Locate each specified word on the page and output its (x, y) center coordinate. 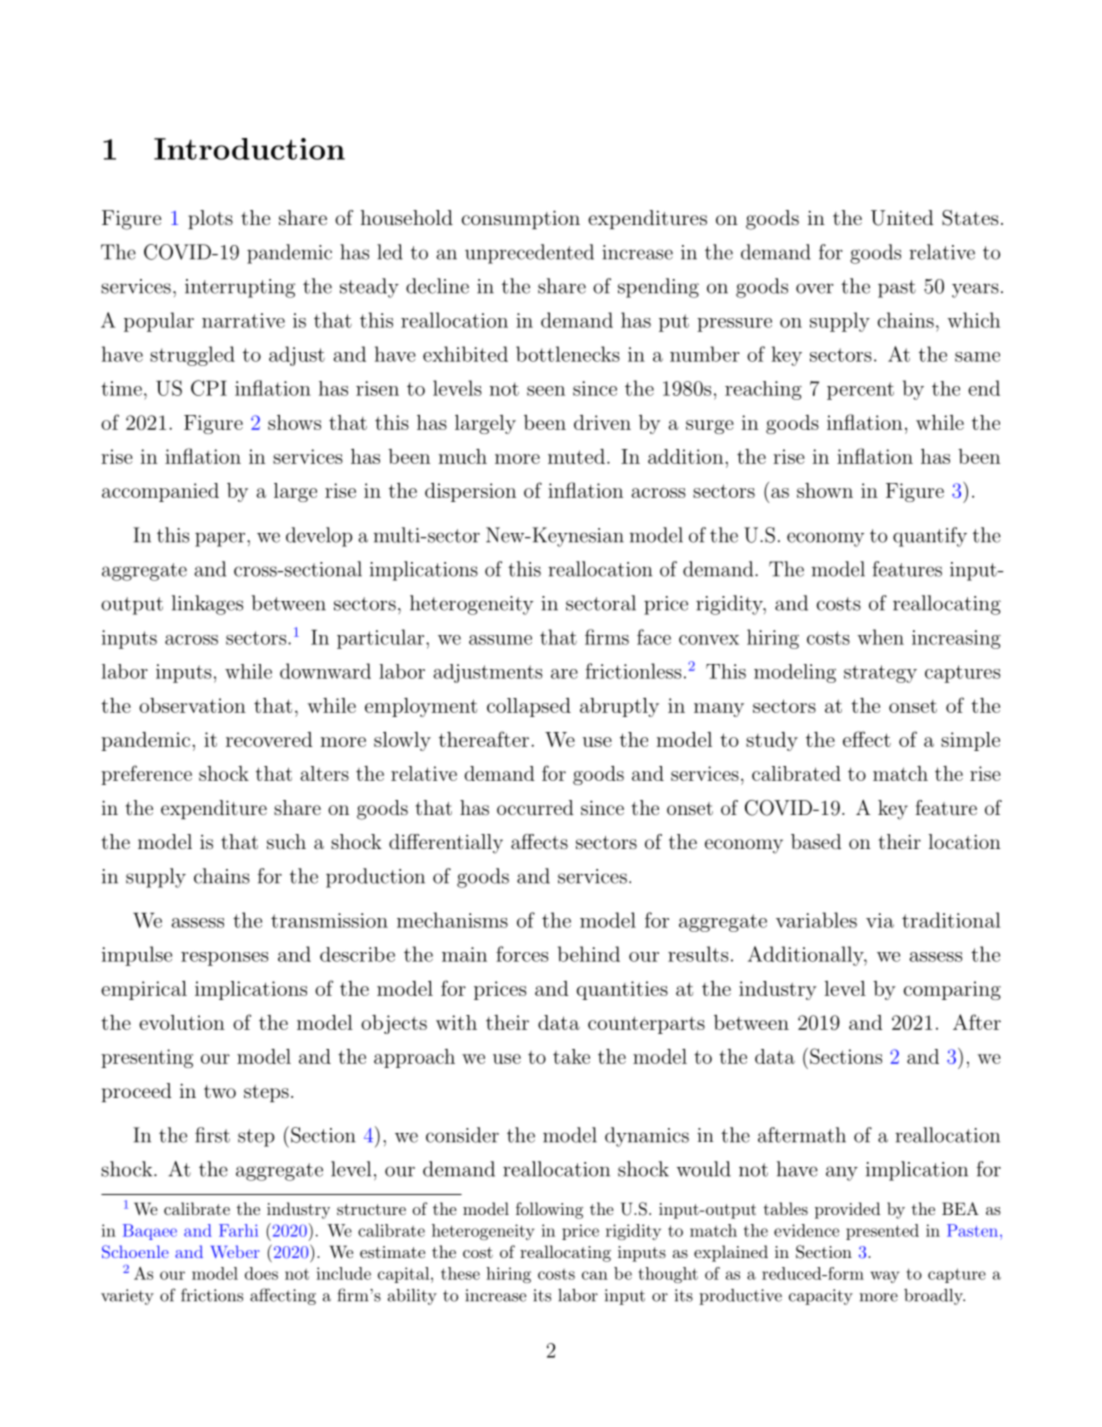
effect (867, 739)
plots (210, 219)
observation (192, 705)
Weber (235, 1251)
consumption (521, 219)
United (902, 218)
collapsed (529, 707)
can (595, 1275)
